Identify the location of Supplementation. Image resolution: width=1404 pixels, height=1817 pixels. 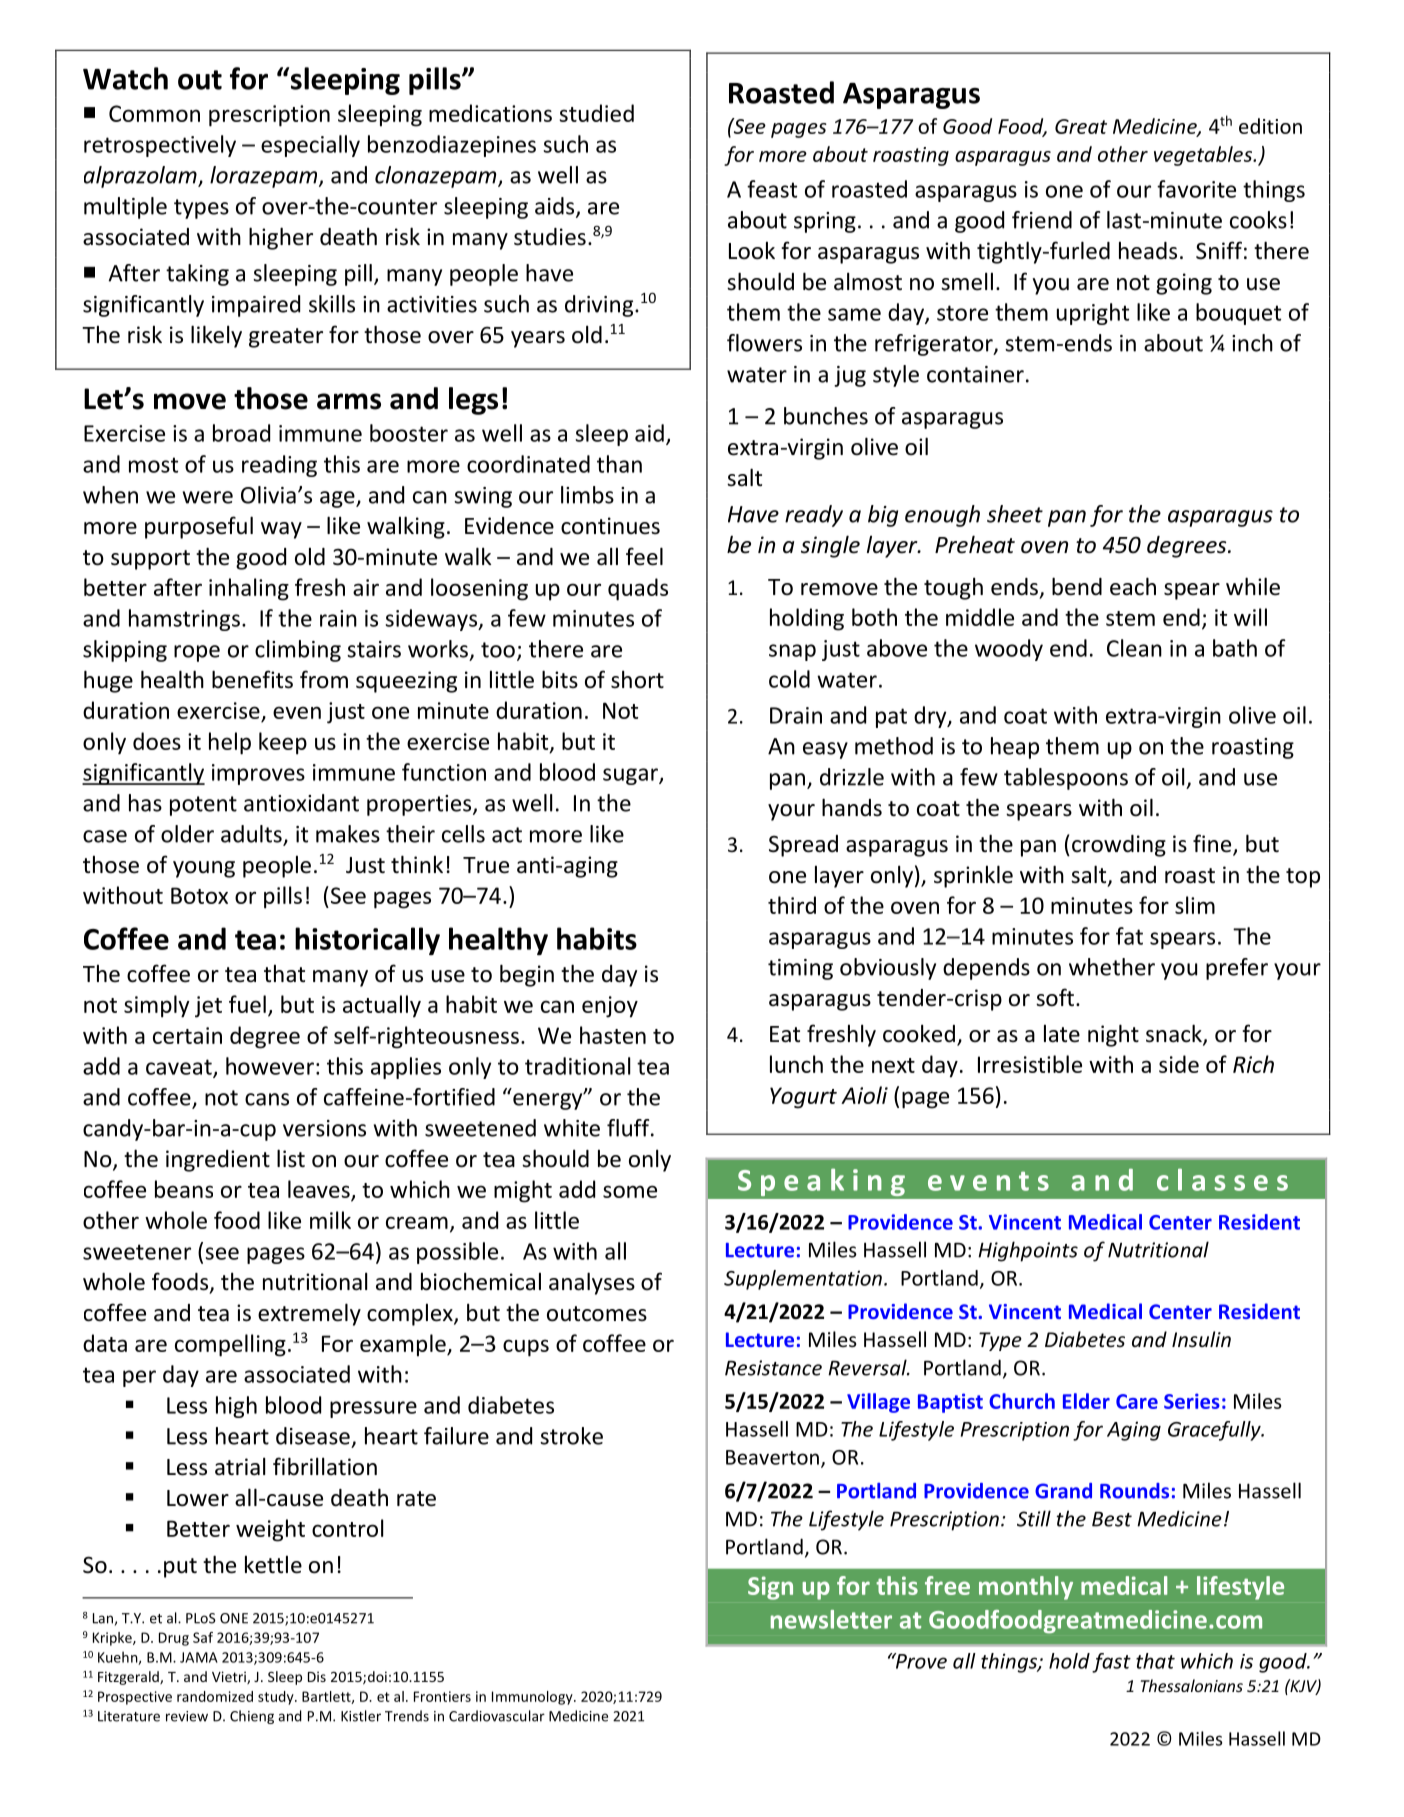
(803, 1280).
